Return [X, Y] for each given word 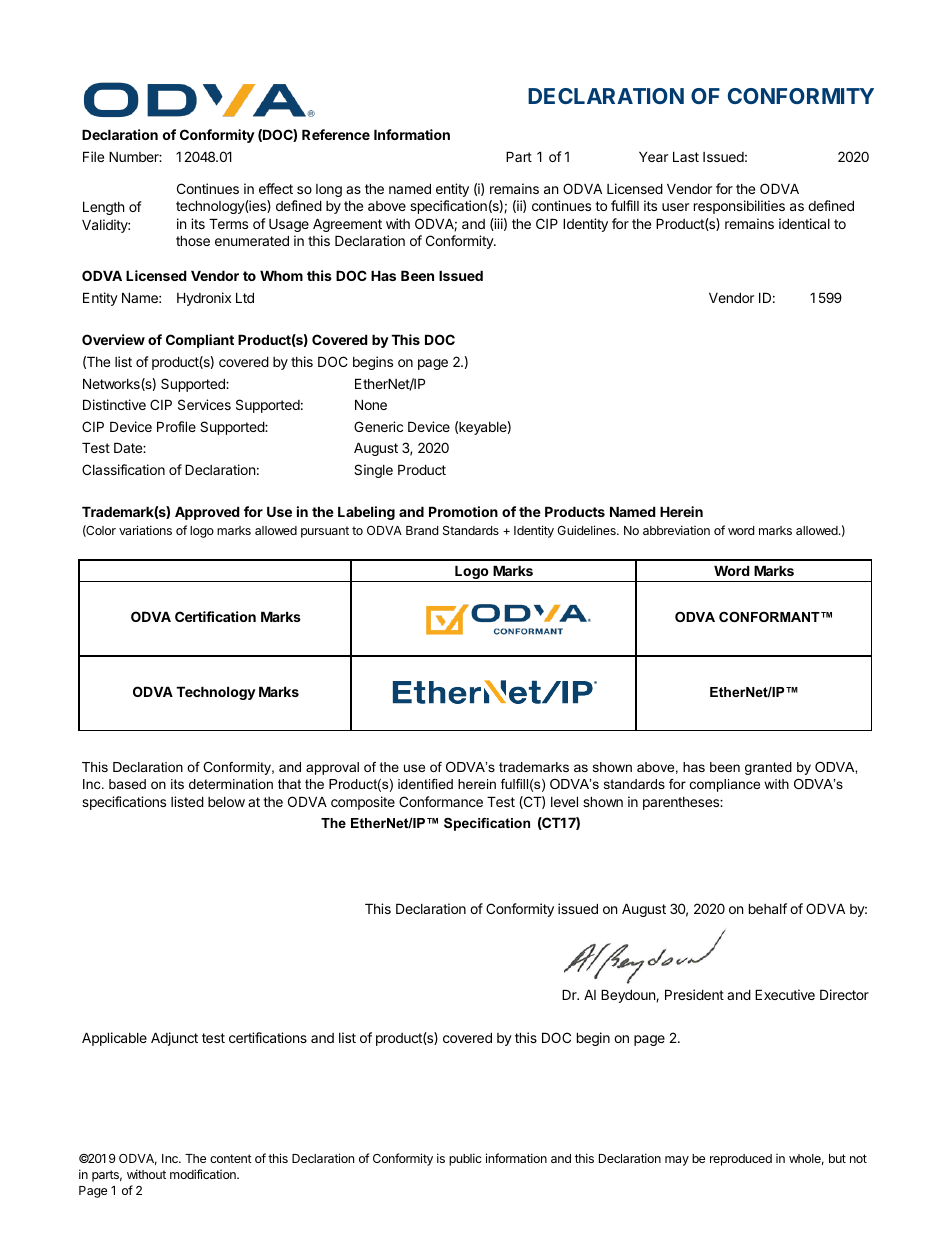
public [465, 1159]
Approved [207, 513]
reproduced [741, 1160]
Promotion [463, 511]
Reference [336, 134]
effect [276, 188]
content [231, 1158]
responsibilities [739, 207]
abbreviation [676, 530]
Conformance [441, 801]
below [226, 802]
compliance [725, 785]
